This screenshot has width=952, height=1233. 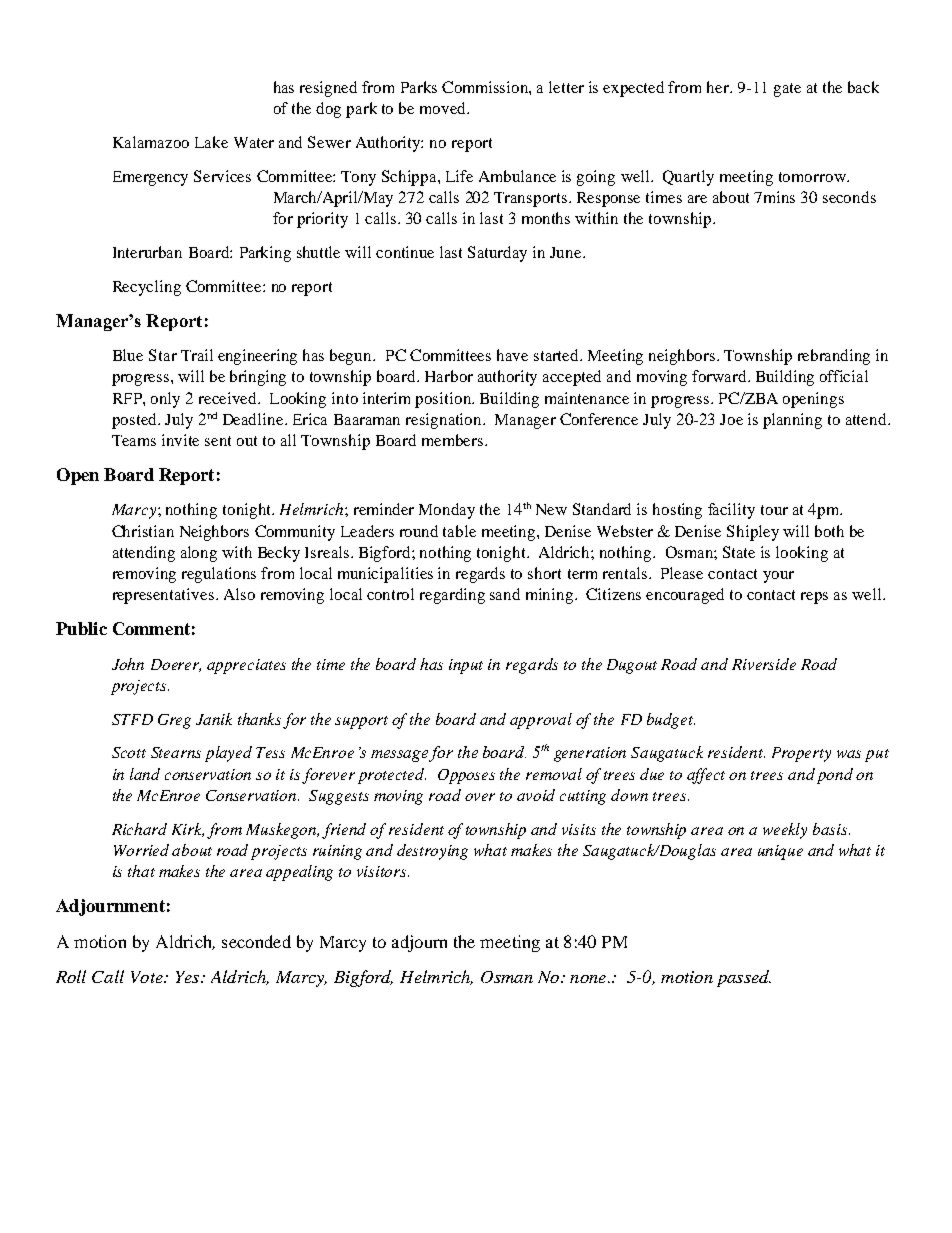 I want to click on gate, so click(x=787, y=90).
